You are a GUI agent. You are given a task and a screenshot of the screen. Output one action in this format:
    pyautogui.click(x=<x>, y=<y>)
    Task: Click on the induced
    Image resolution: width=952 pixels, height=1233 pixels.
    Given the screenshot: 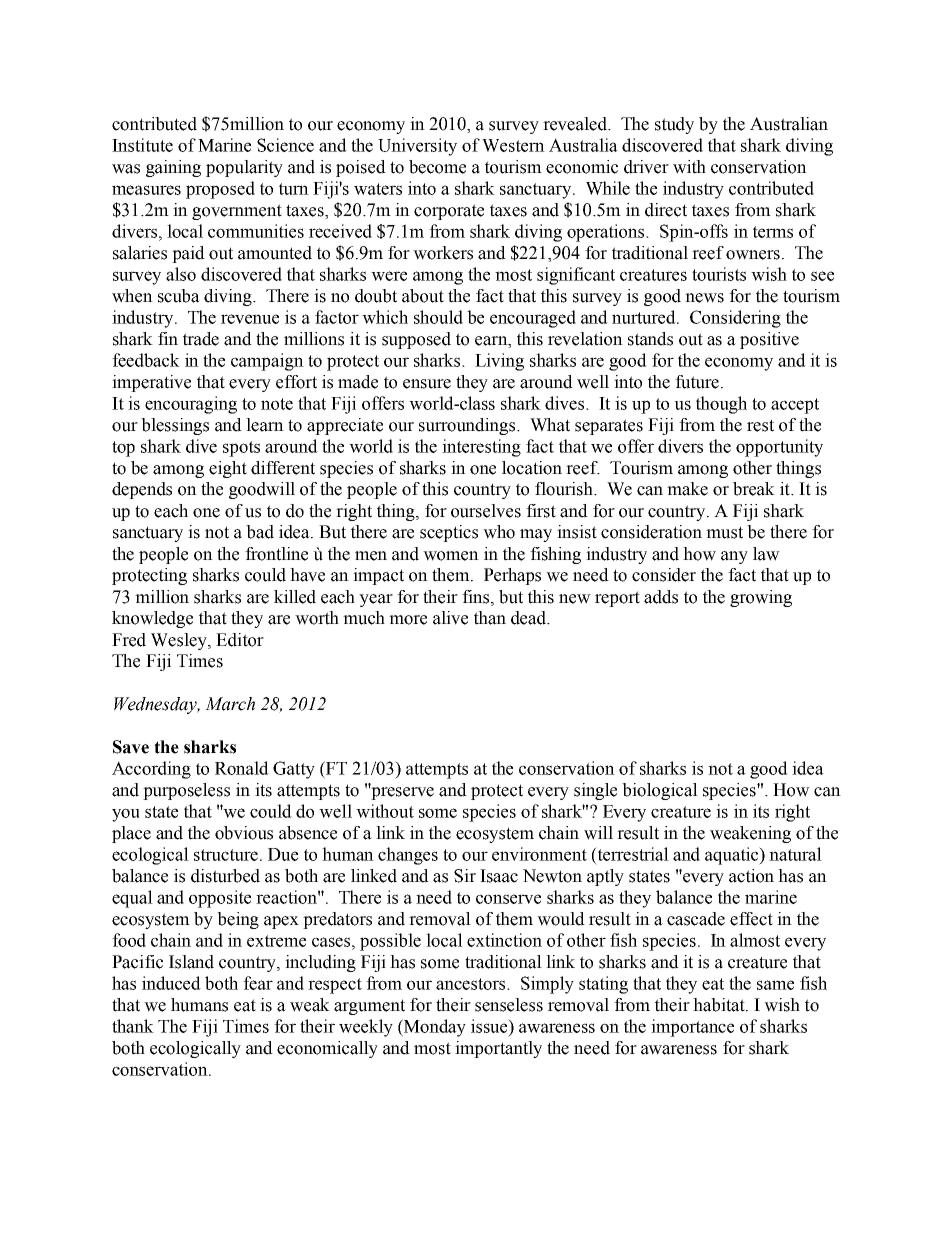 What is the action you would take?
    pyautogui.click(x=171, y=983)
